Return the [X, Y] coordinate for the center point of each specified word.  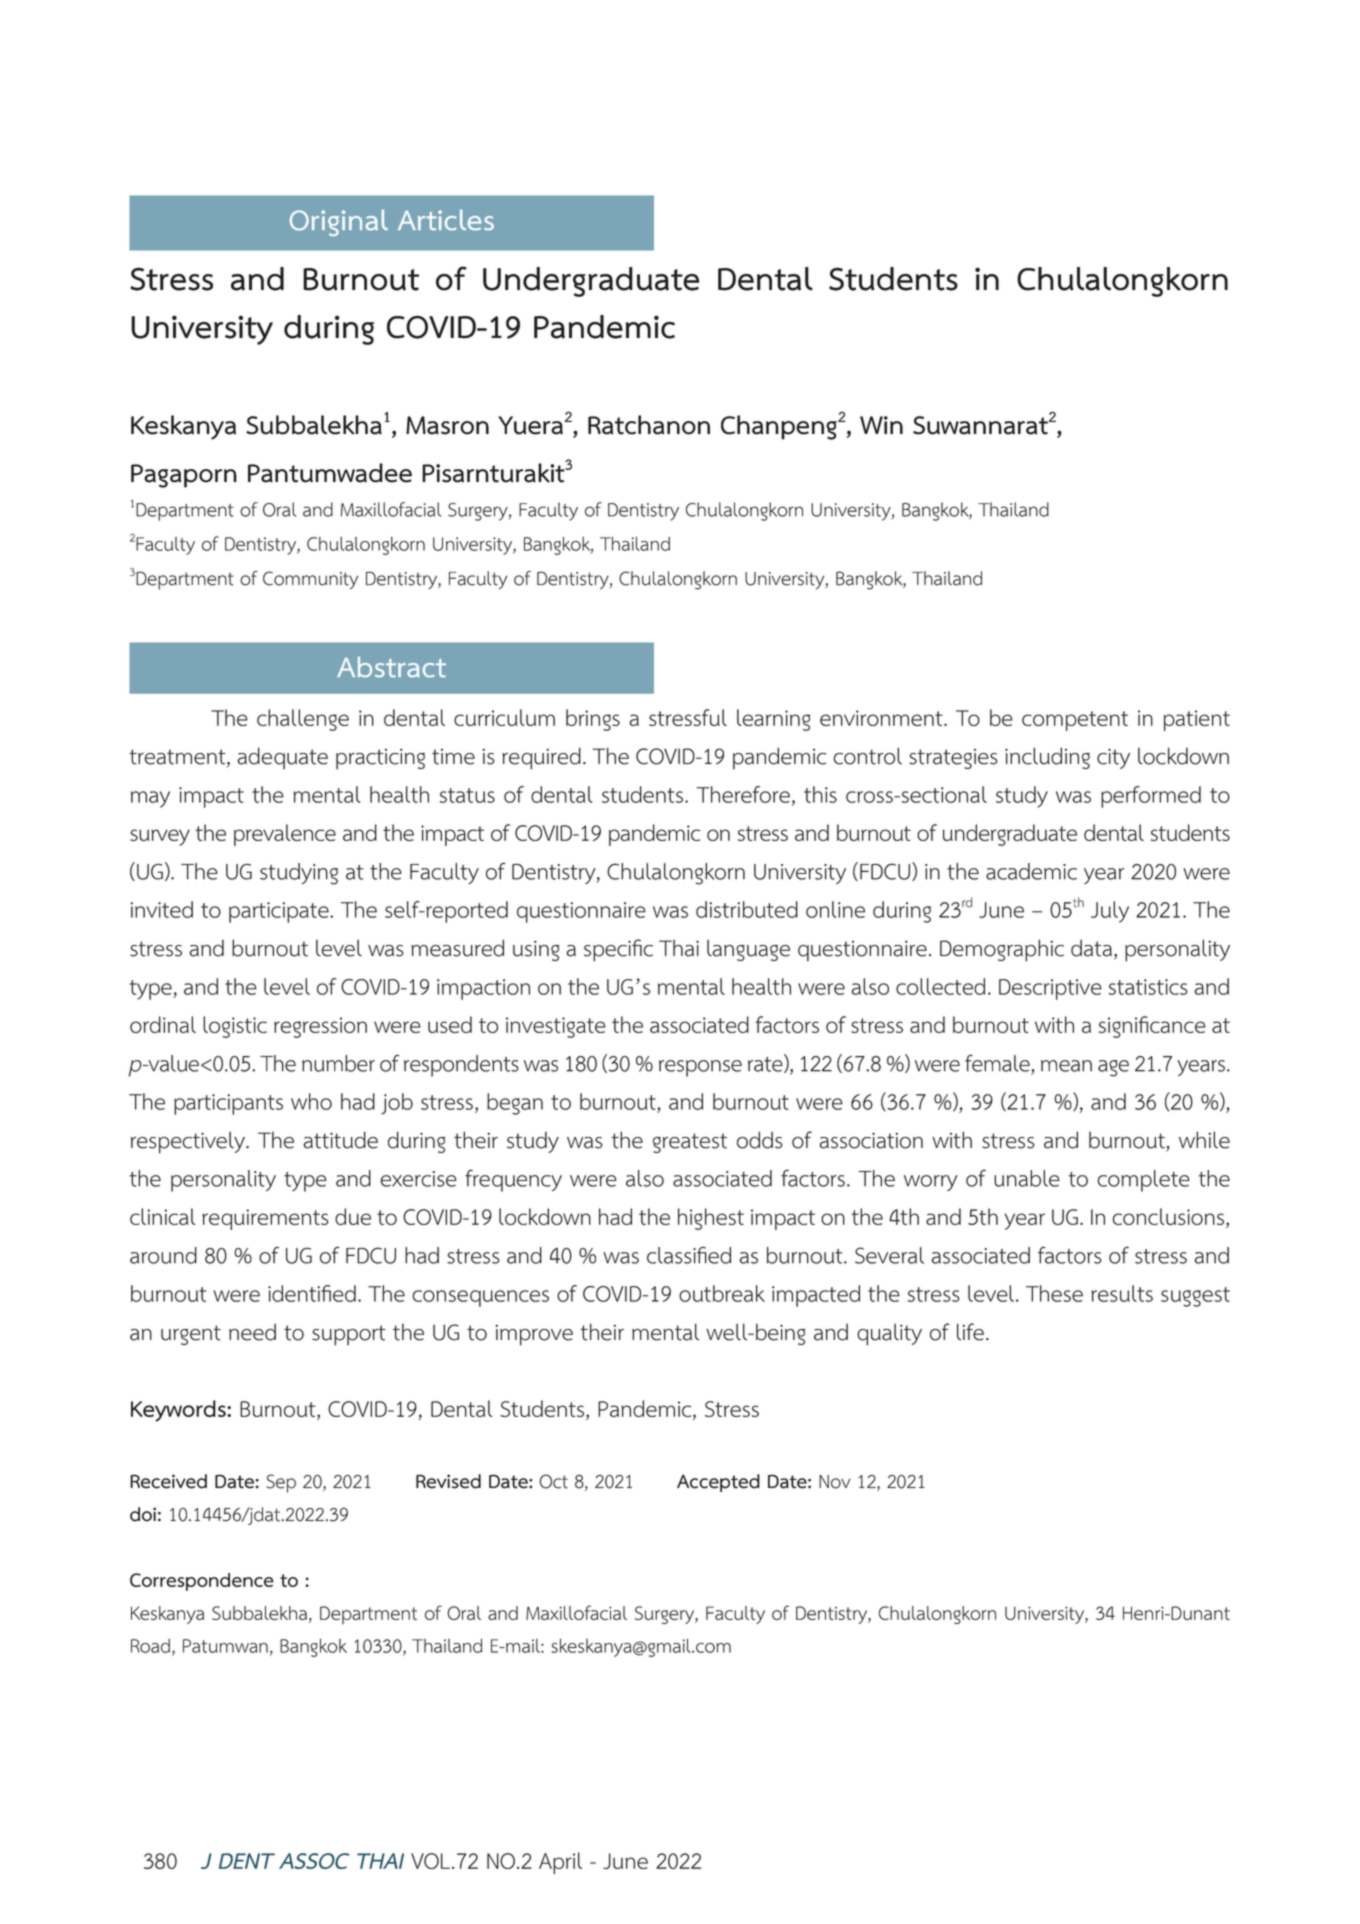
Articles [446, 219]
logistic [235, 1027]
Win [881, 425]
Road [150, 1646]
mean [1066, 1066]
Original [338, 222]
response [700, 1068]
